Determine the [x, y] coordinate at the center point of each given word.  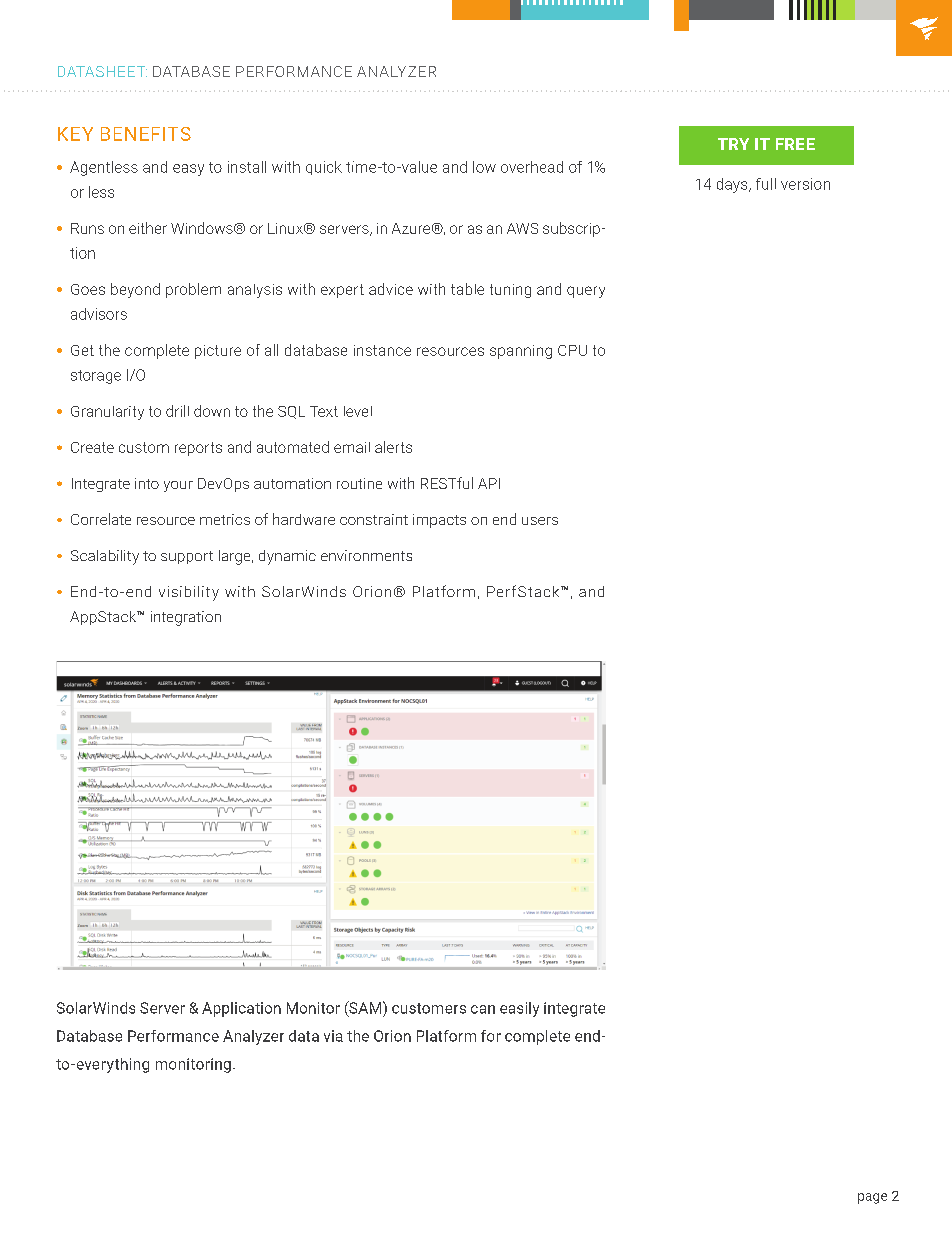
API [489, 483]
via [333, 1036]
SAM [364, 1008]
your [178, 486]
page [872, 1198]
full [766, 184]
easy [188, 170]
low [484, 167]
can [483, 1009]
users [540, 521]
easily [519, 1009]
